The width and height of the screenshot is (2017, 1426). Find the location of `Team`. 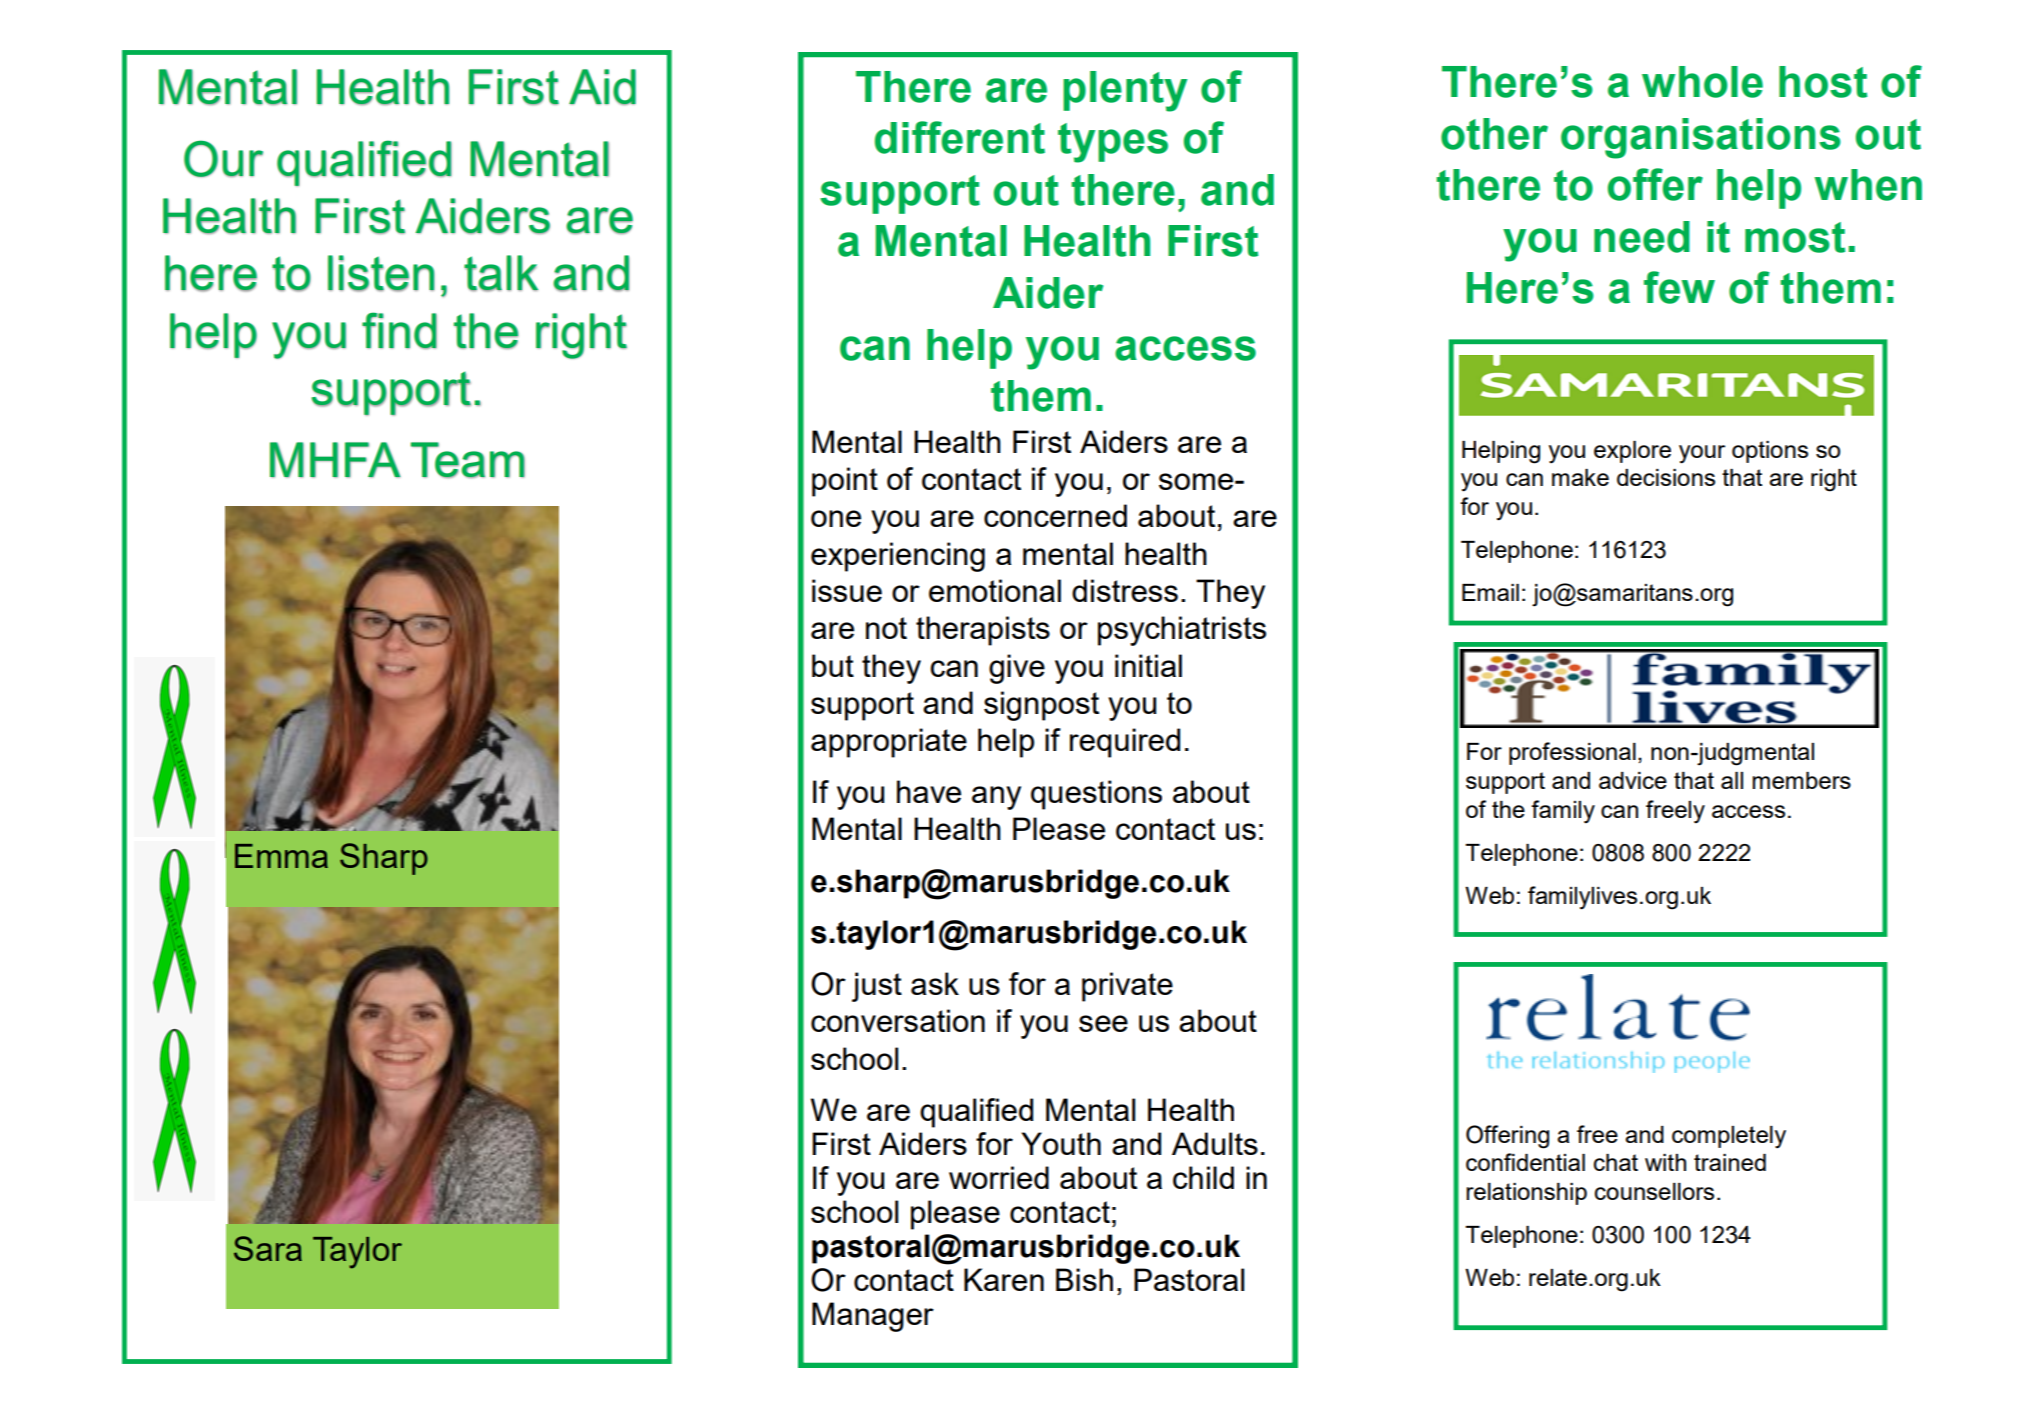

Team is located at coordinates (467, 460).
